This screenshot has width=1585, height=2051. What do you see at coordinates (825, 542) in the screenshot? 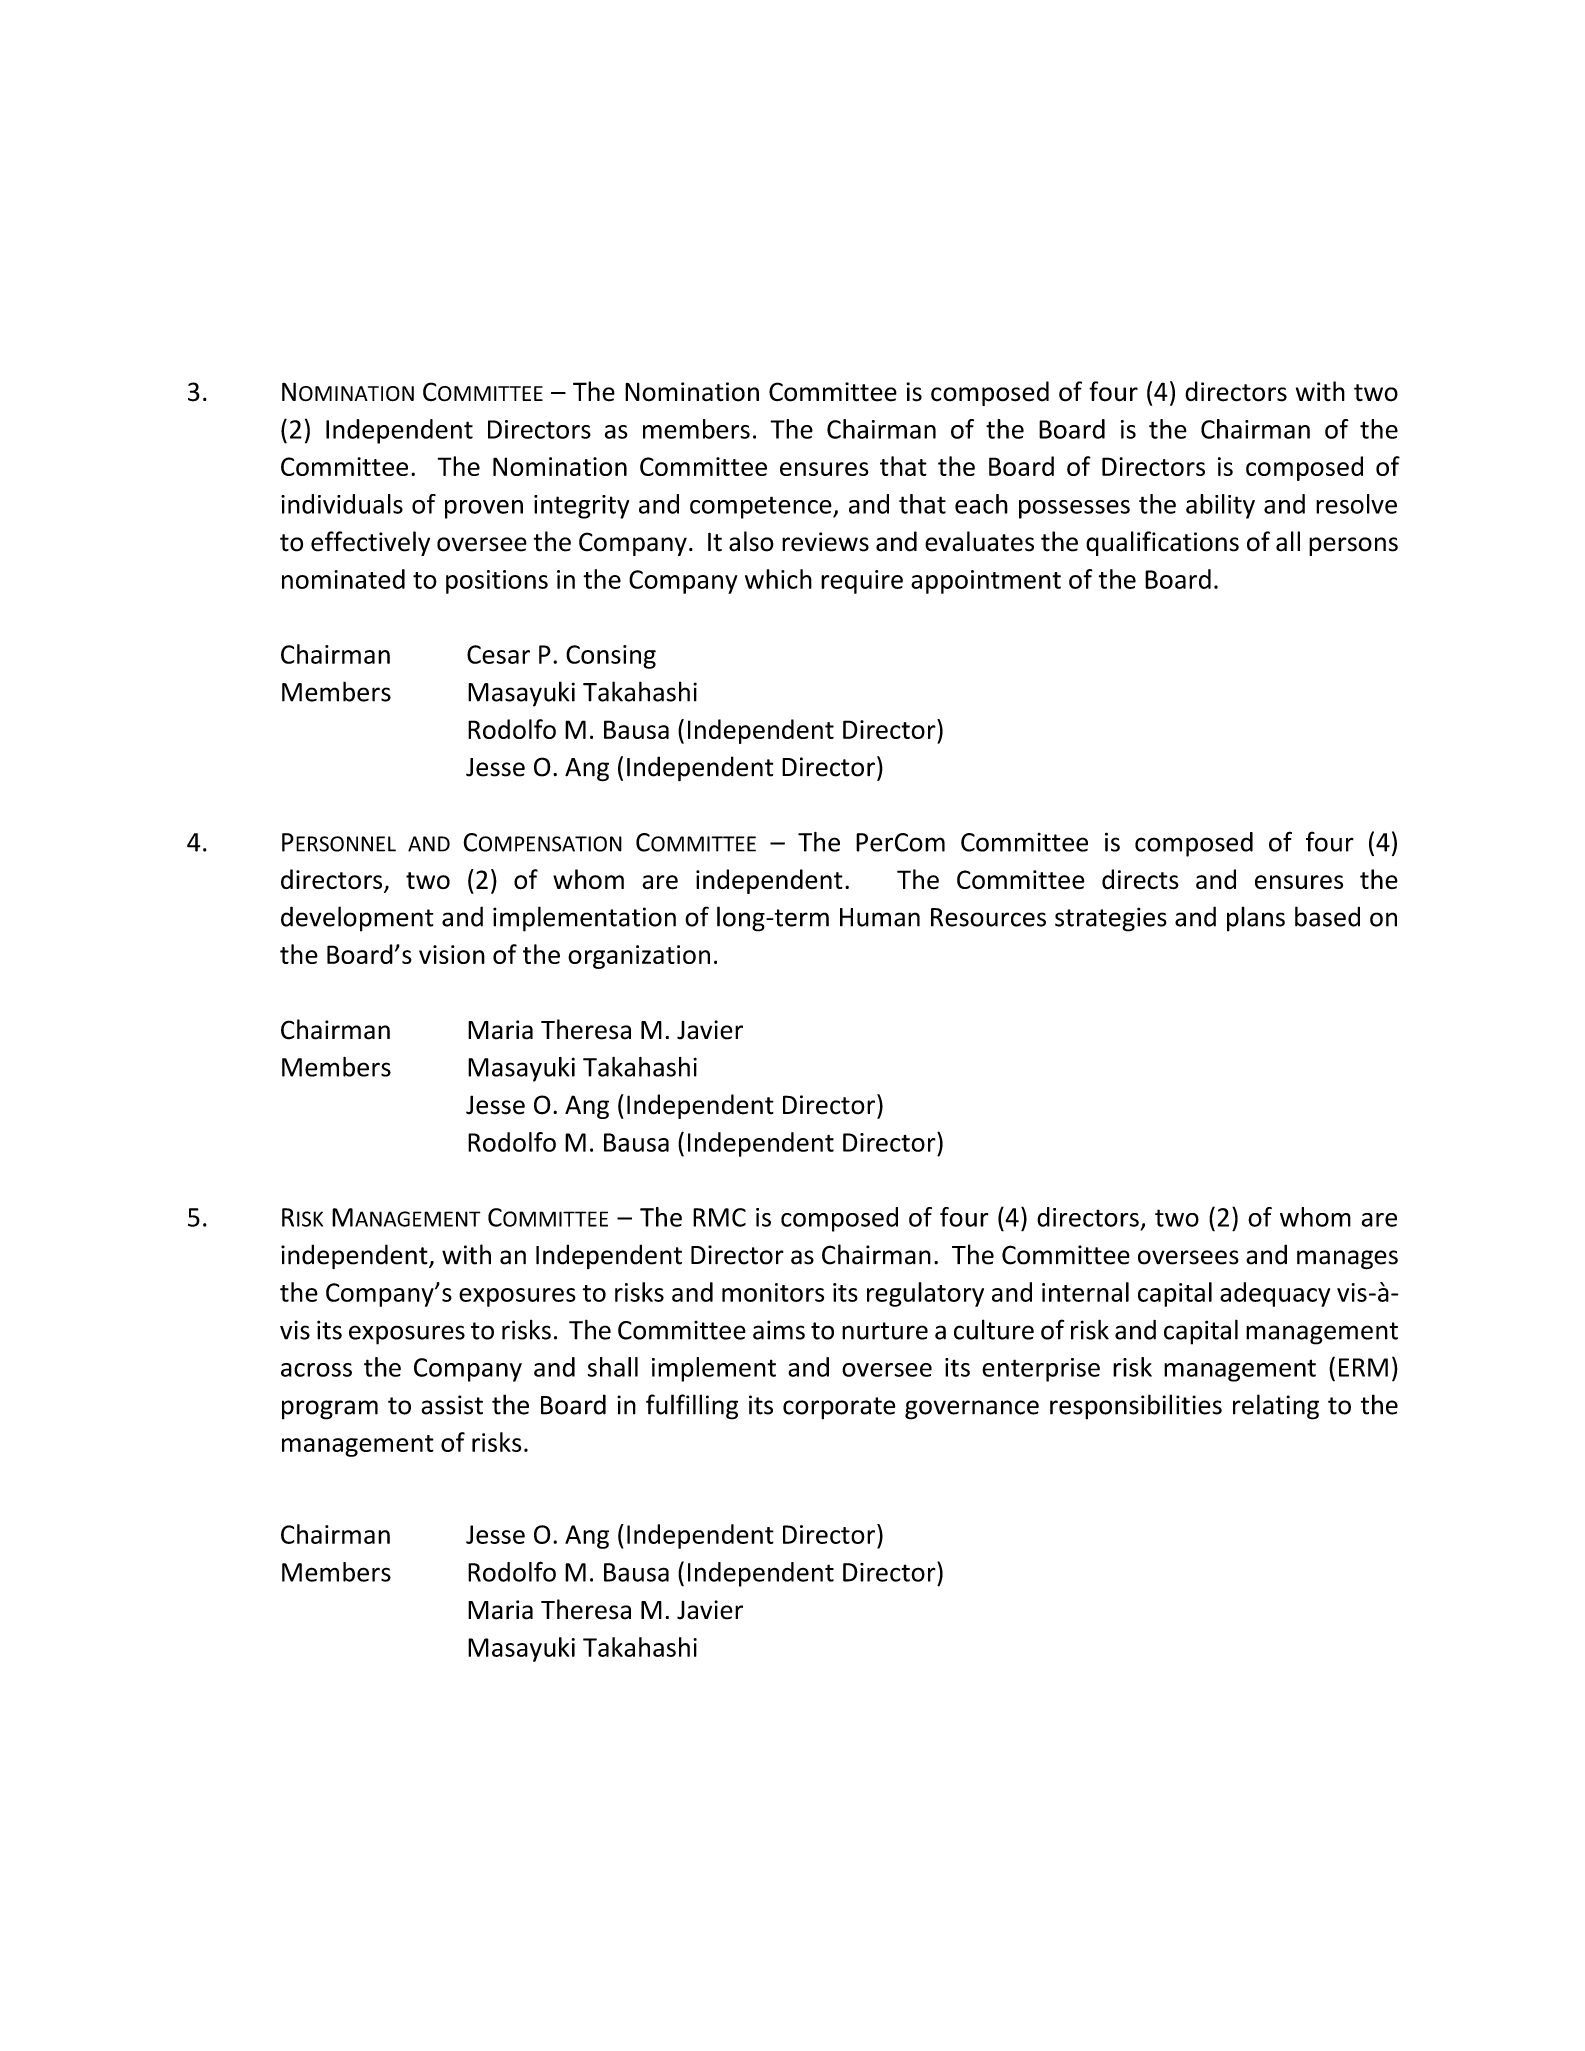
I see `reviews` at bounding box center [825, 542].
